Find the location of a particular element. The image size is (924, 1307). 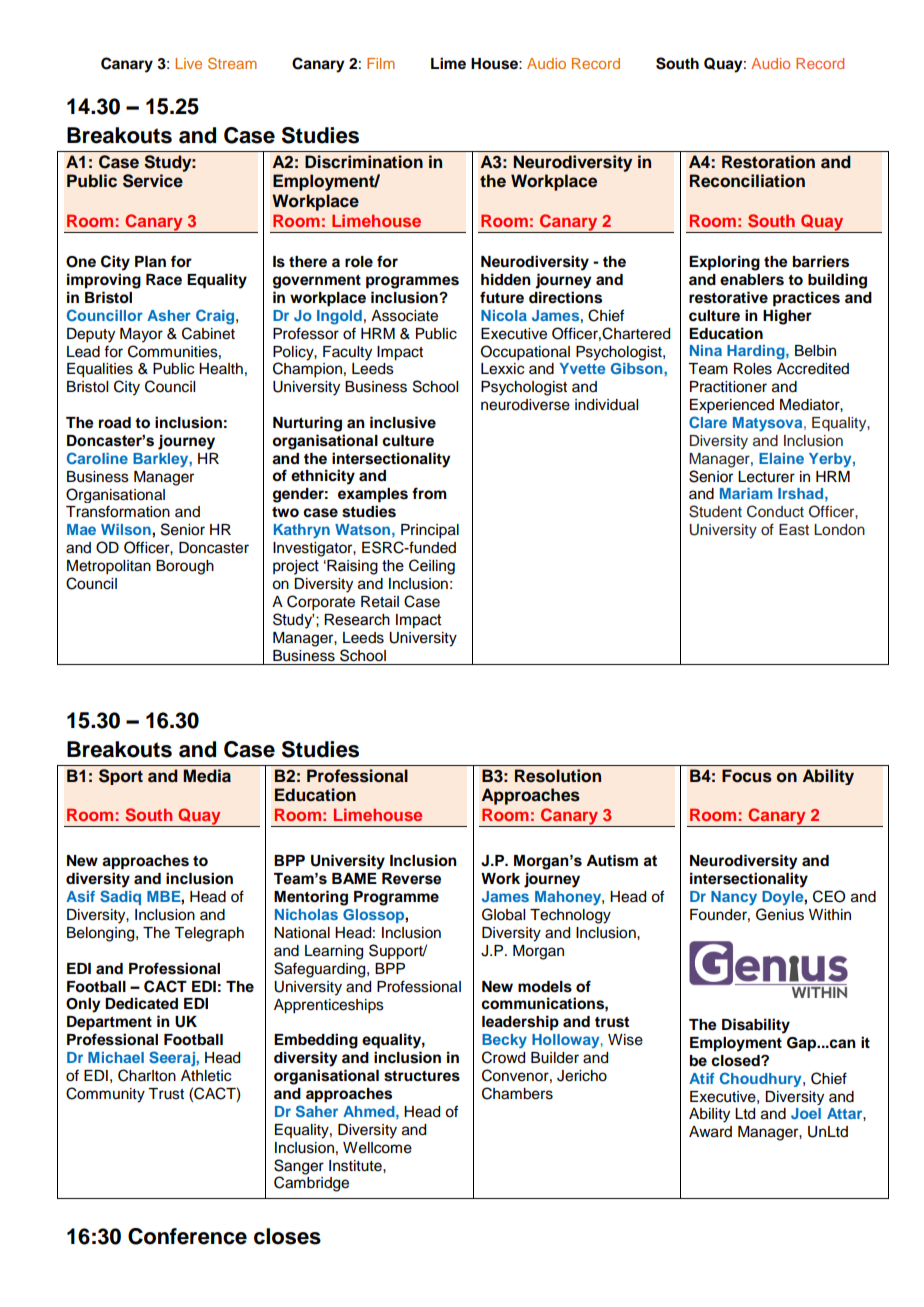

restorative is located at coordinates (728, 297).
